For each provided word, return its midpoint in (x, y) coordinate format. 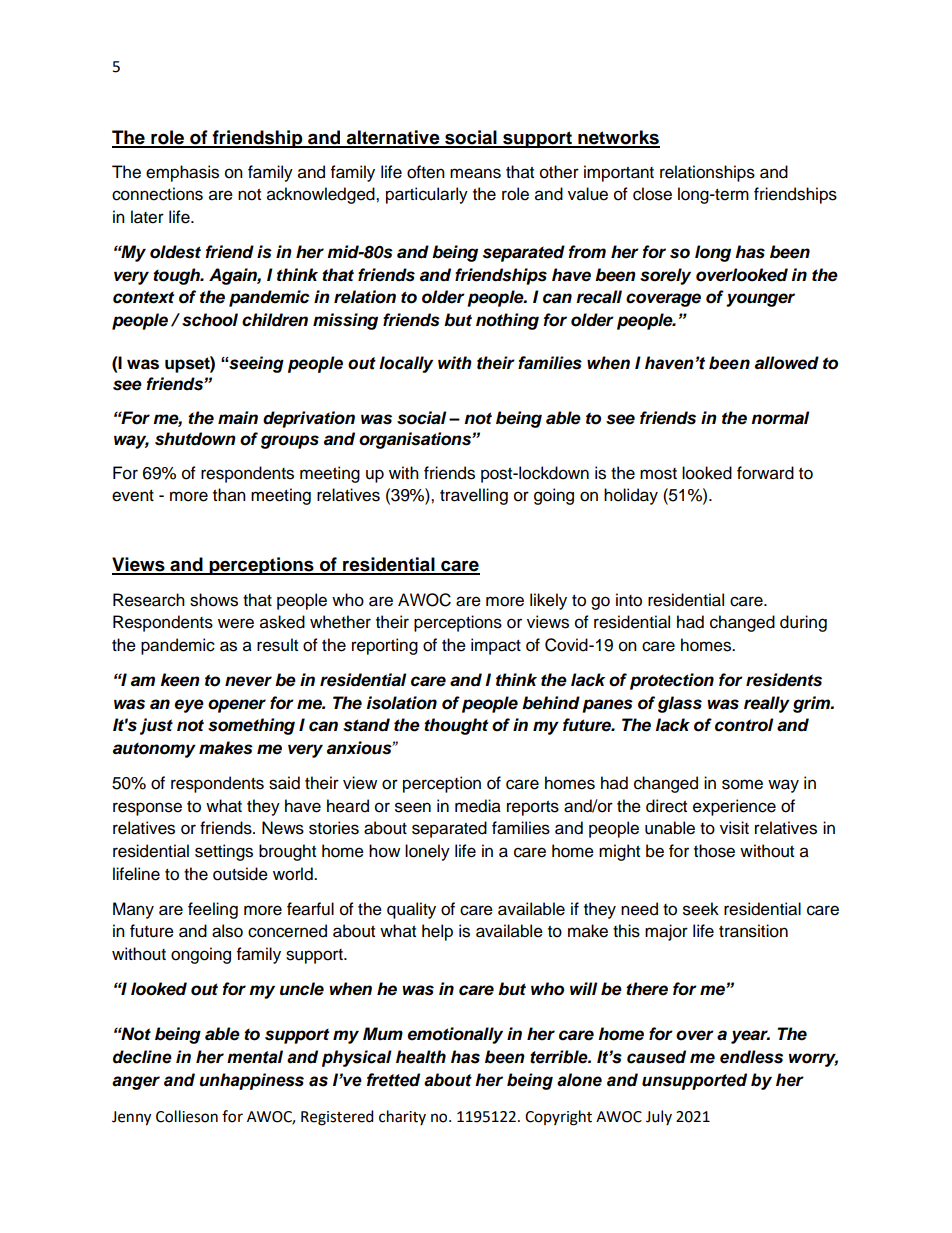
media (478, 806)
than (229, 495)
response (147, 809)
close (652, 194)
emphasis (182, 173)
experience (734, 807)
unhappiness (251, 1081)
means (475, 173)
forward (765, 473)
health (421, 1057)
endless (751, 1057)
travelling (474, 496)
